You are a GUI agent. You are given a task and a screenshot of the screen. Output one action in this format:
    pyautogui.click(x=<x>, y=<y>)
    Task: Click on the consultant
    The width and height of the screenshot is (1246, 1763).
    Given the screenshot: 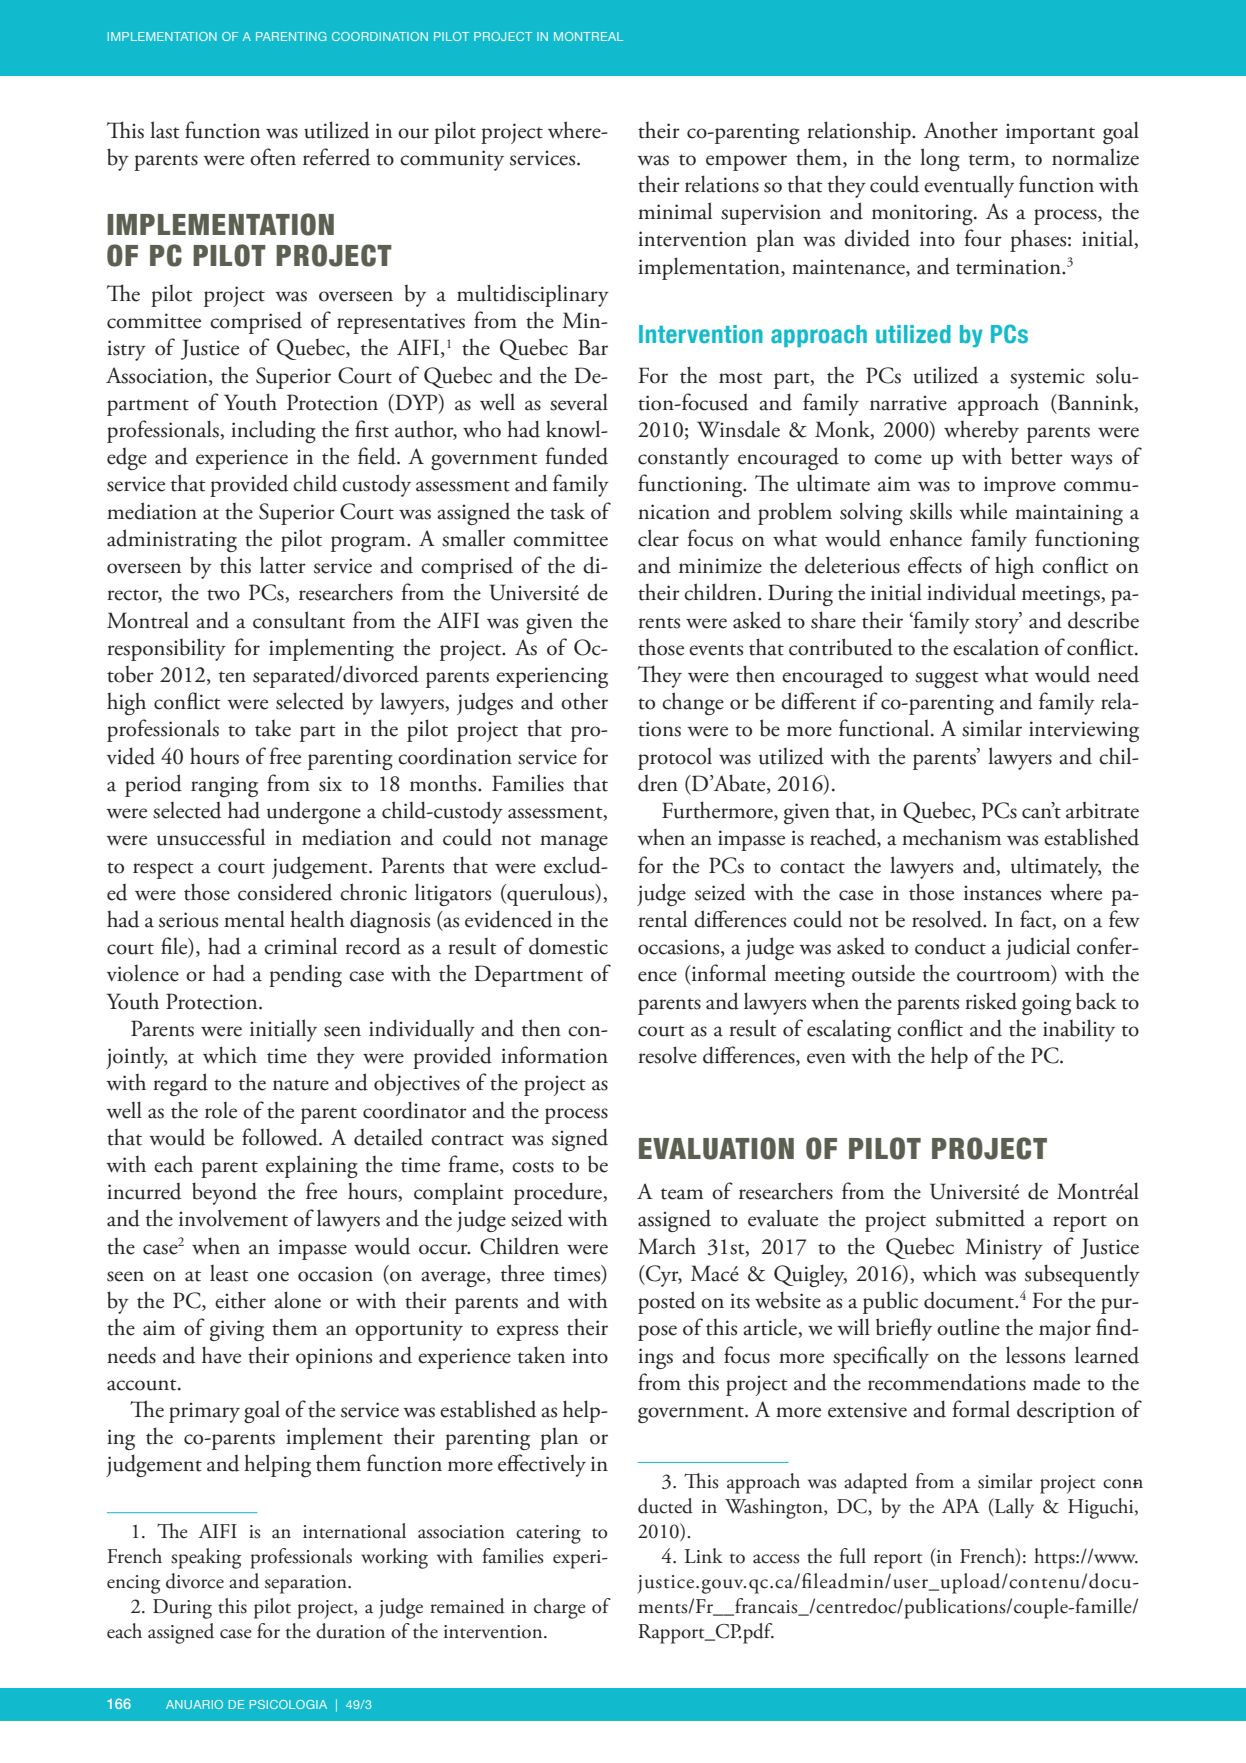 What is the action you would take?
    pyautogui.click(x=299, y=620)
